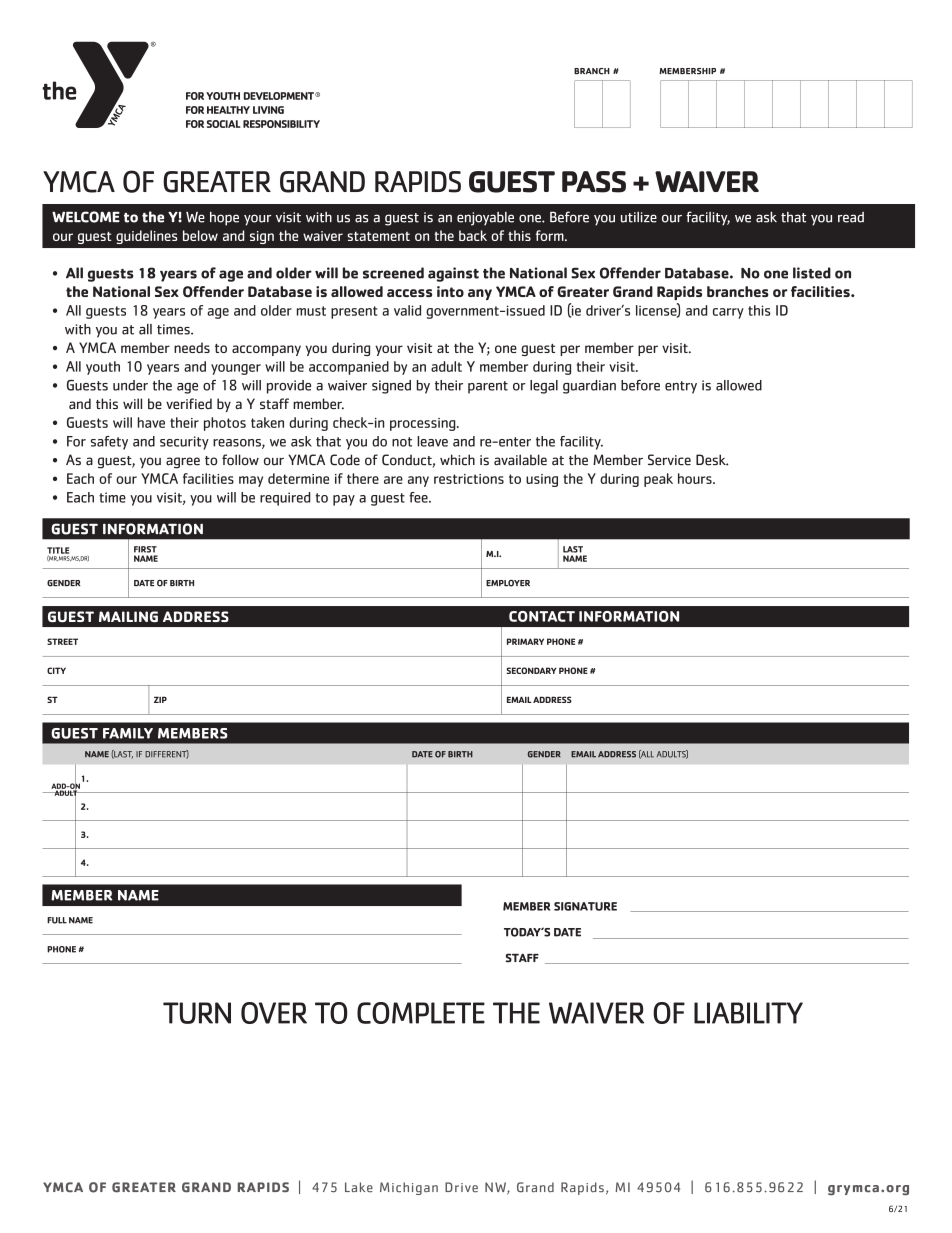 The image size is (952, 1233). Describe the element at coordinates (748, 1013) in the screenshot. I see `LIABILITY` at that location.
